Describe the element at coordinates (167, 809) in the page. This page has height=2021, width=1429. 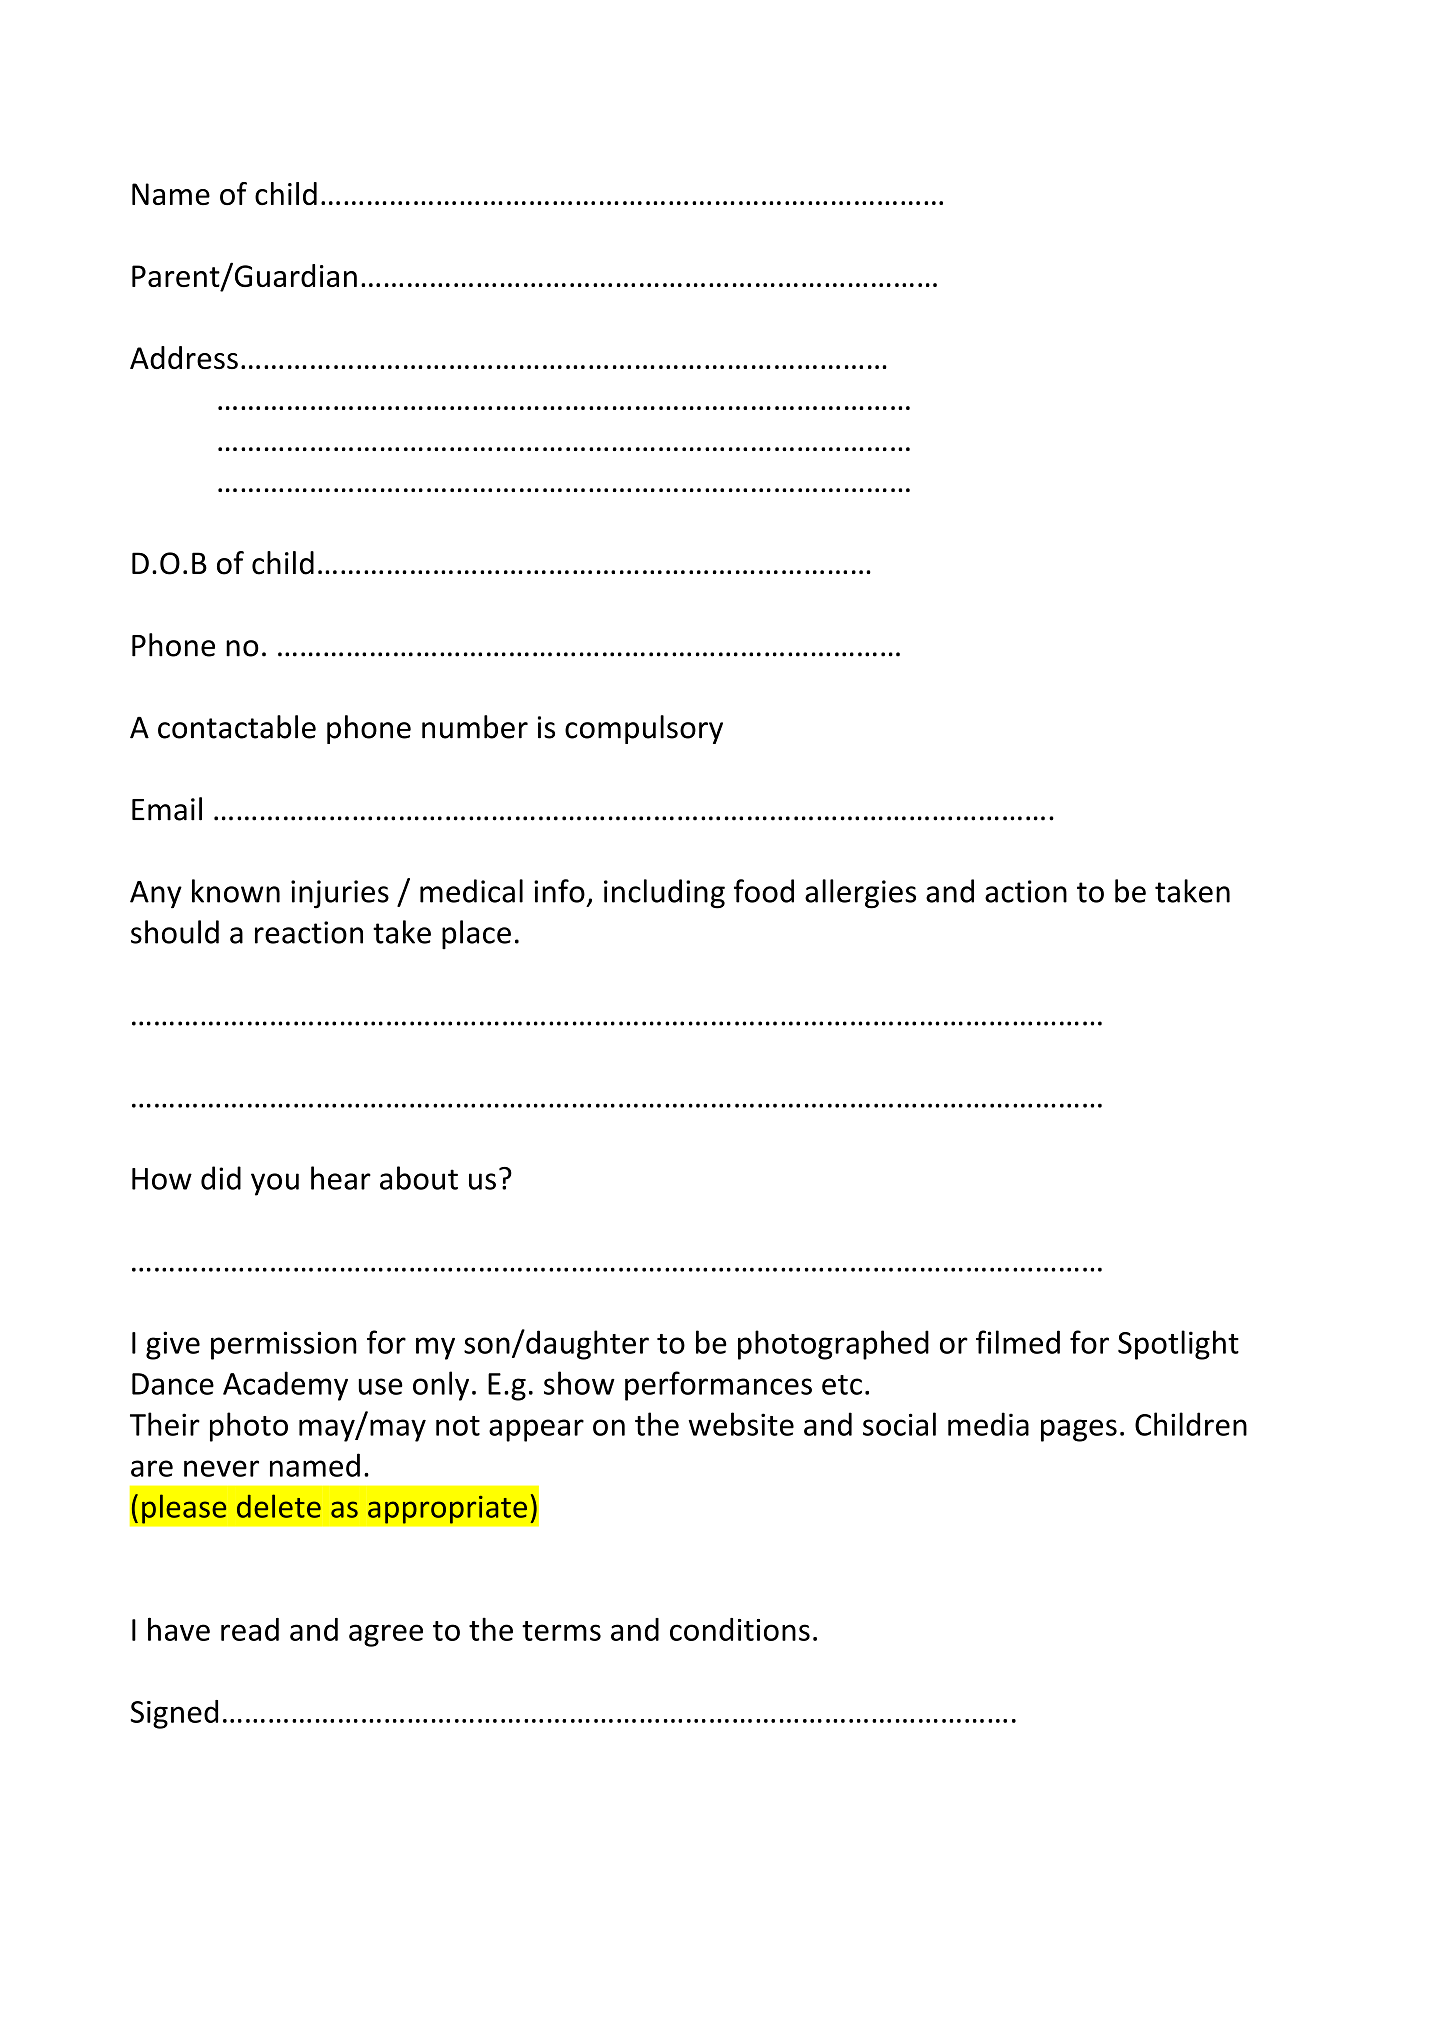
I see `Email` at that location.
